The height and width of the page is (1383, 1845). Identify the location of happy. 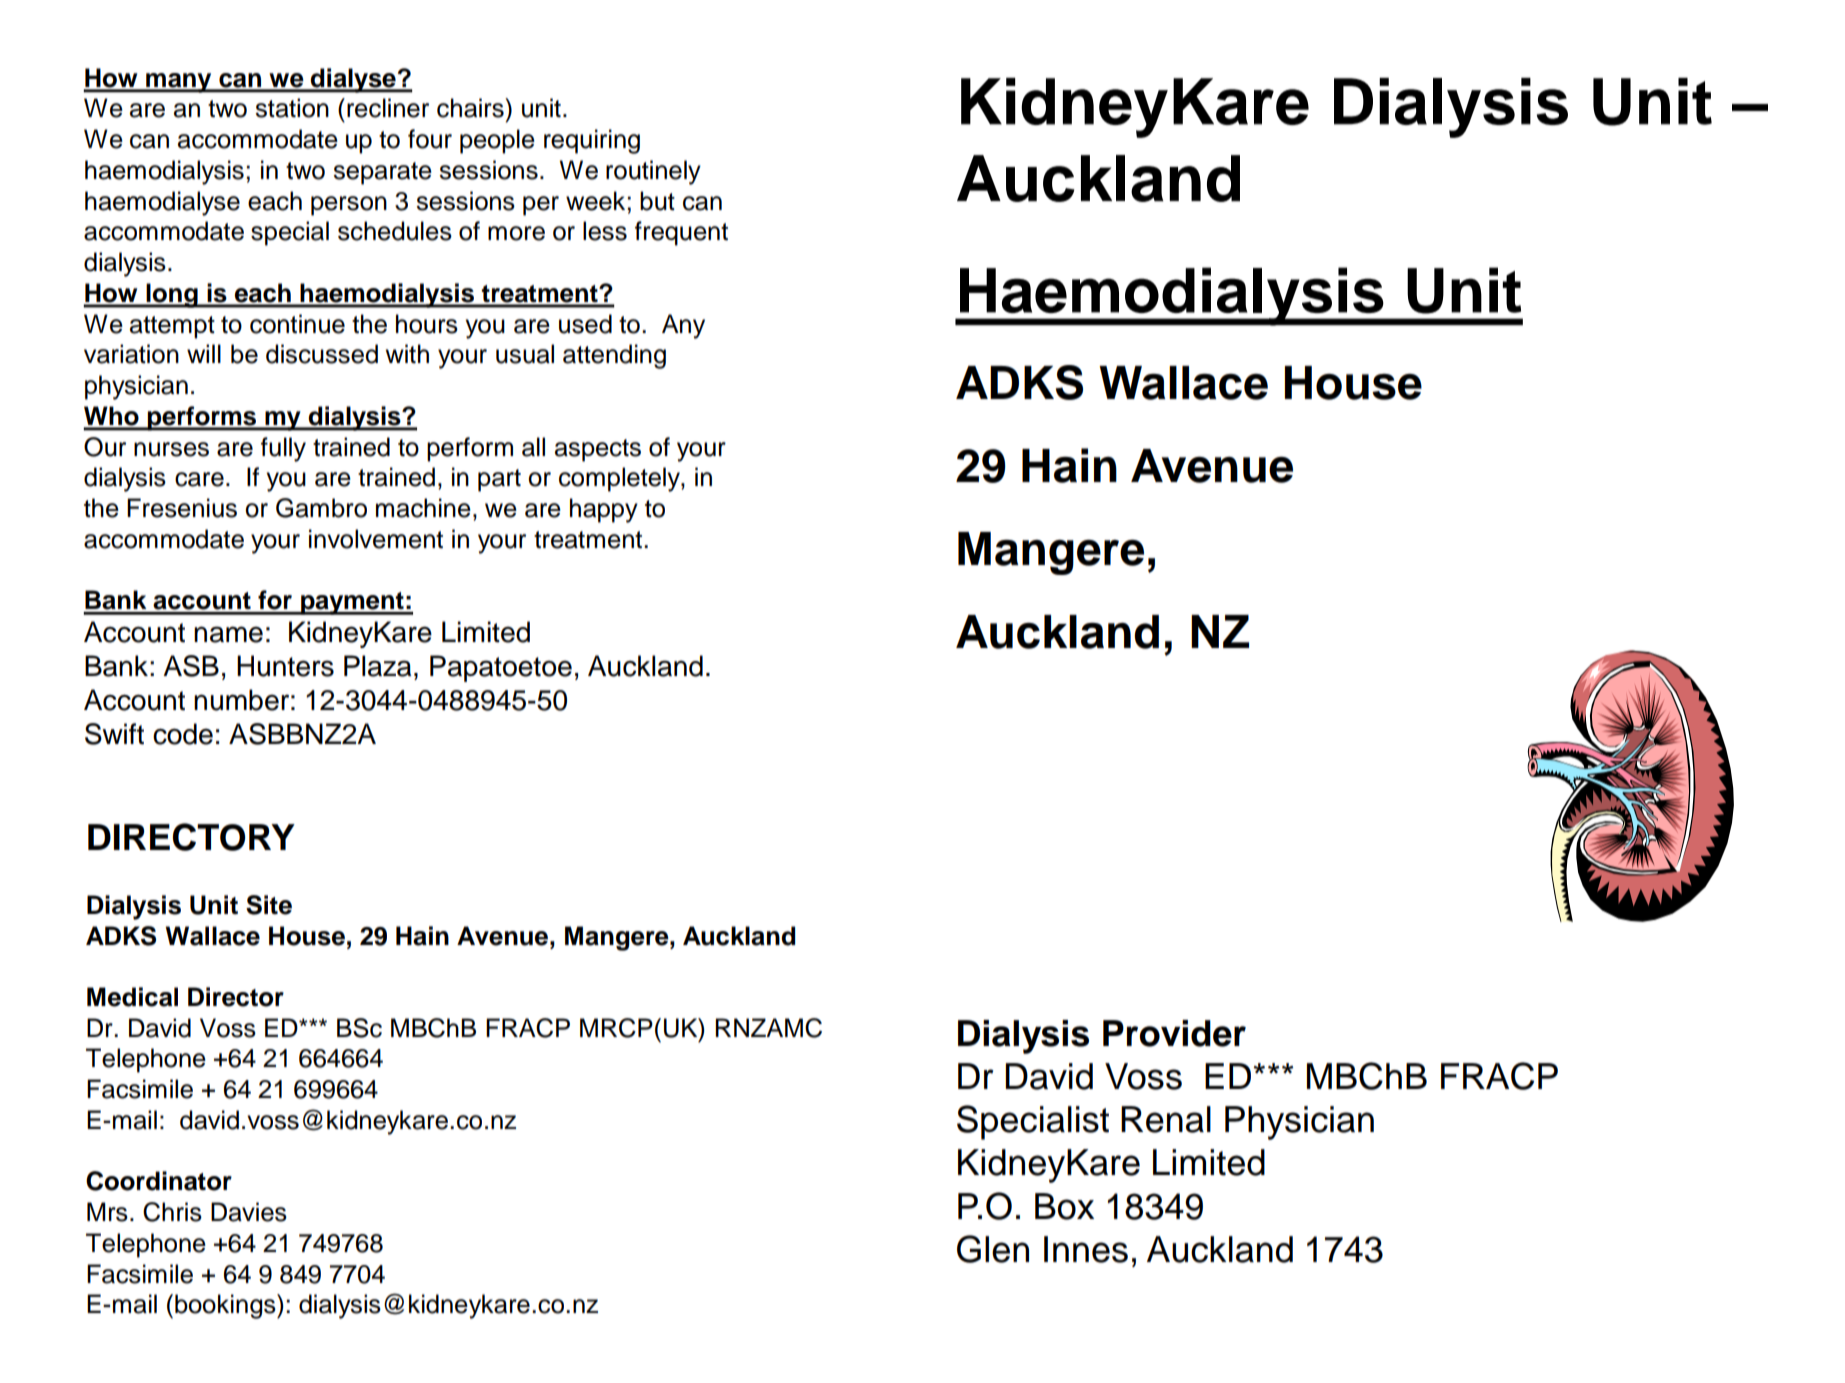
(604, 510).
